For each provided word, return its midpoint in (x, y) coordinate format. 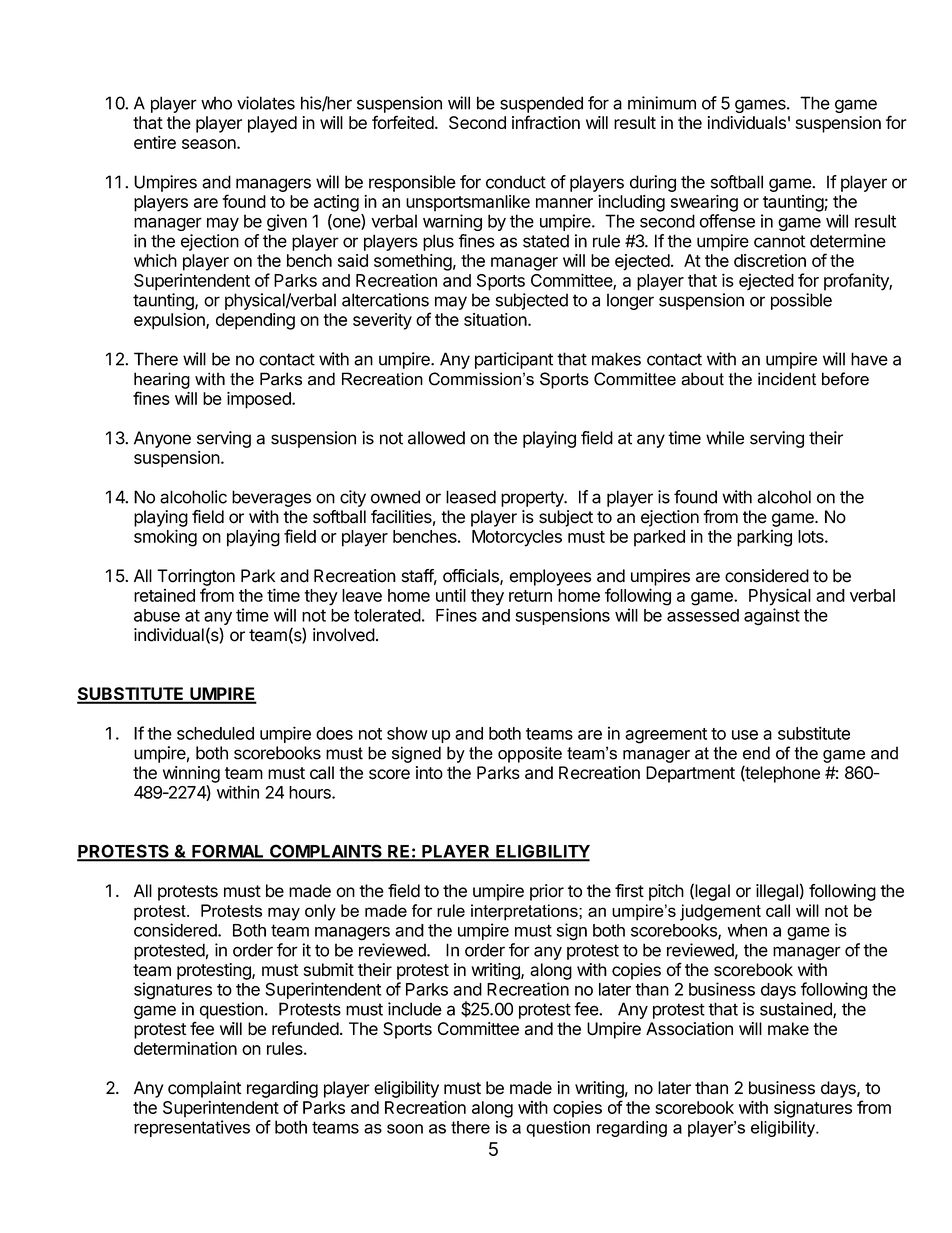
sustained (797, 1010)
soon (405, 1129)
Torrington (196, 577)
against (772, 617)
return (530, 596)
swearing (704, 203)
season (210, 144)
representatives (192, 1128)
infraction (546, 122)
